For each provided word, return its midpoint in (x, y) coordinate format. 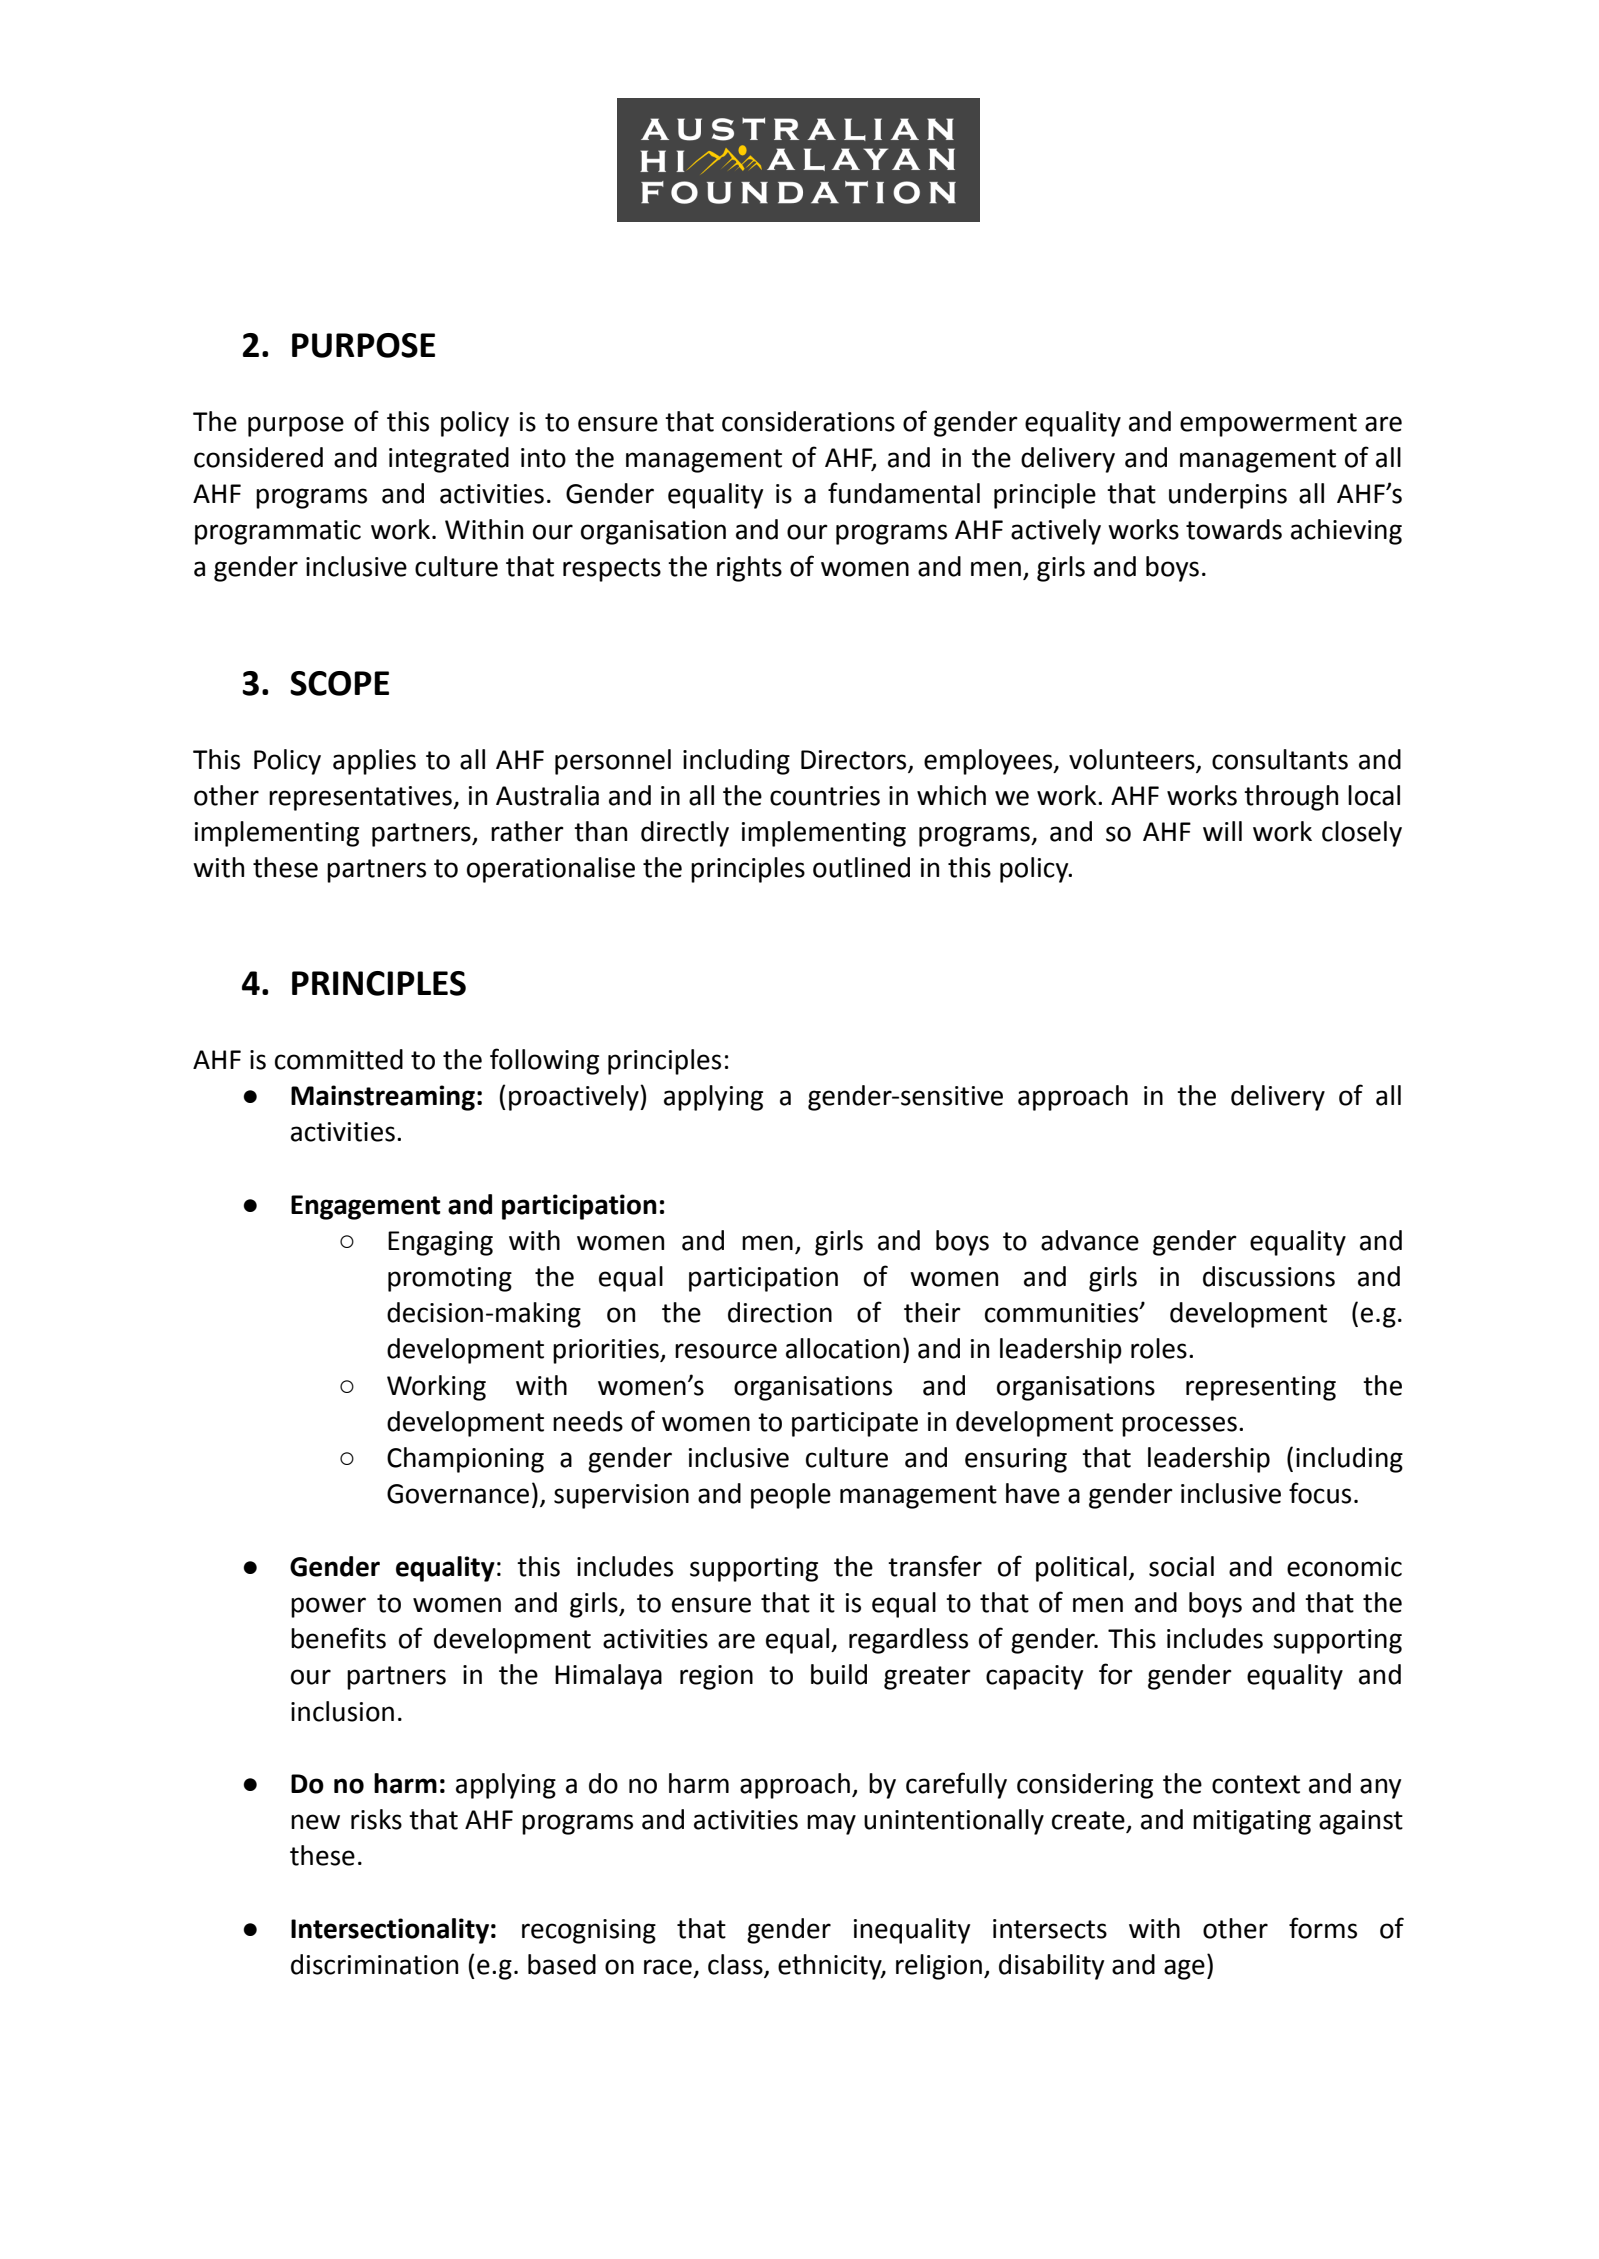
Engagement (366, 1207)
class (736, 1965)
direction (780, 1312)
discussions (1269, 1276)
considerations (808, 421)
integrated (449, 460)
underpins (1228, 496)
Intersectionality (390, 1931)
